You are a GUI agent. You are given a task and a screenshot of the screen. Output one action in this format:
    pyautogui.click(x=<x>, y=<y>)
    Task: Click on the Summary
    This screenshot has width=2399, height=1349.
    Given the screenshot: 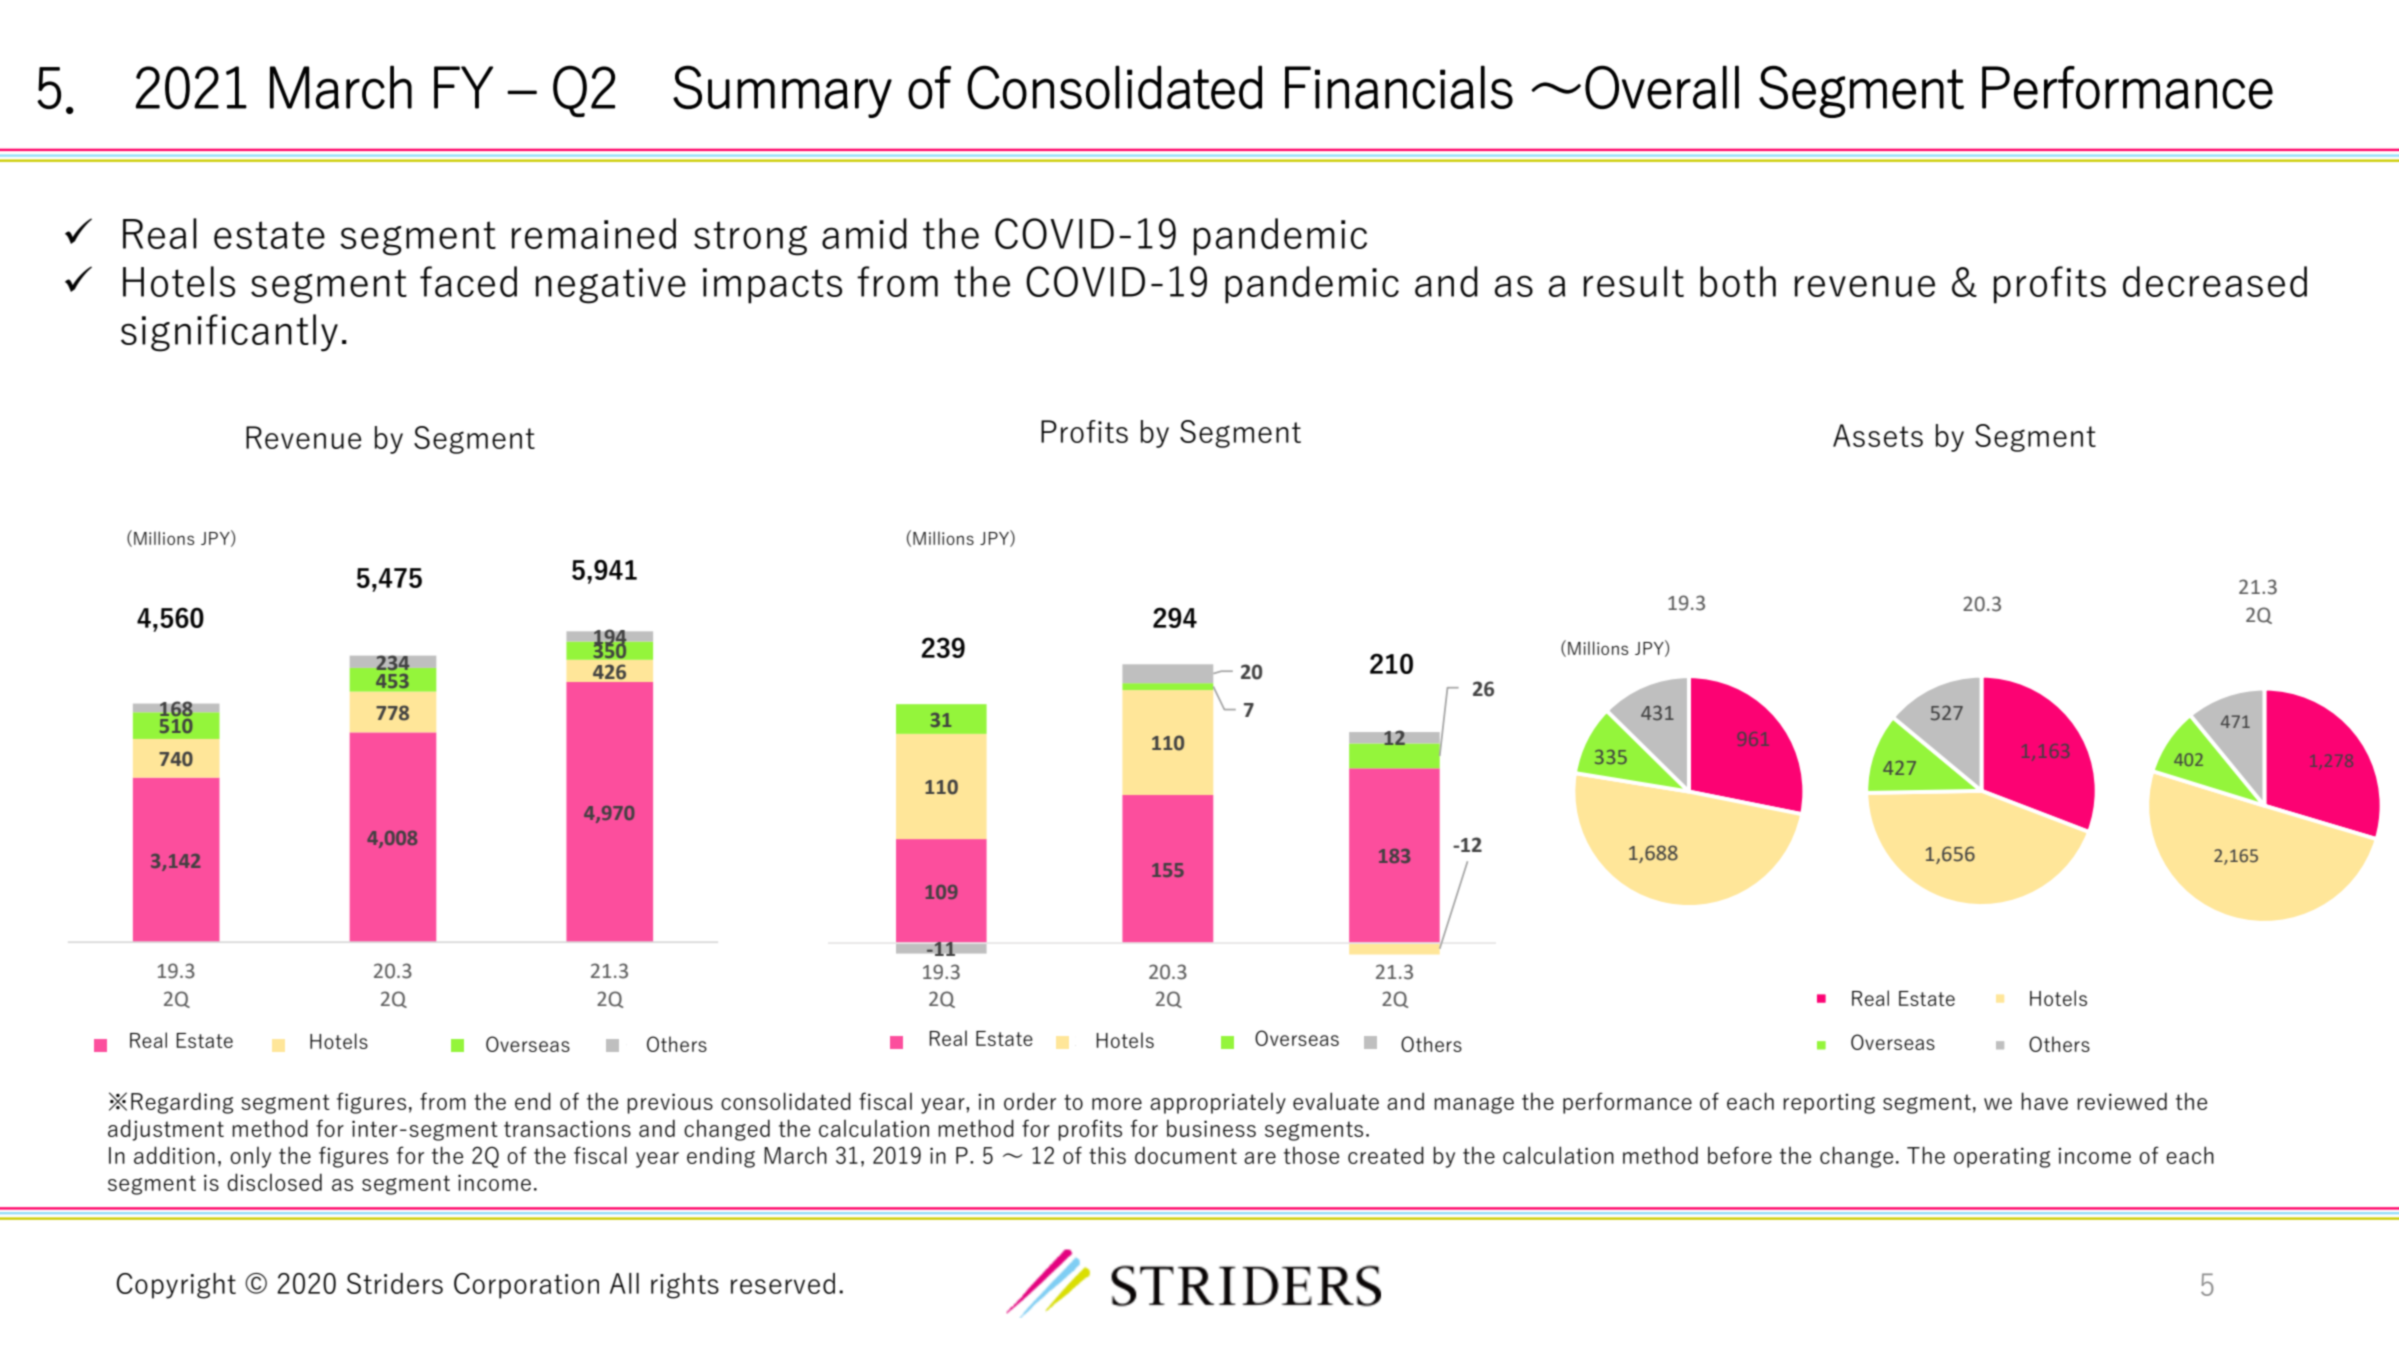 What is the action you would take?
    pyautogui.click(x=782, y=91)
